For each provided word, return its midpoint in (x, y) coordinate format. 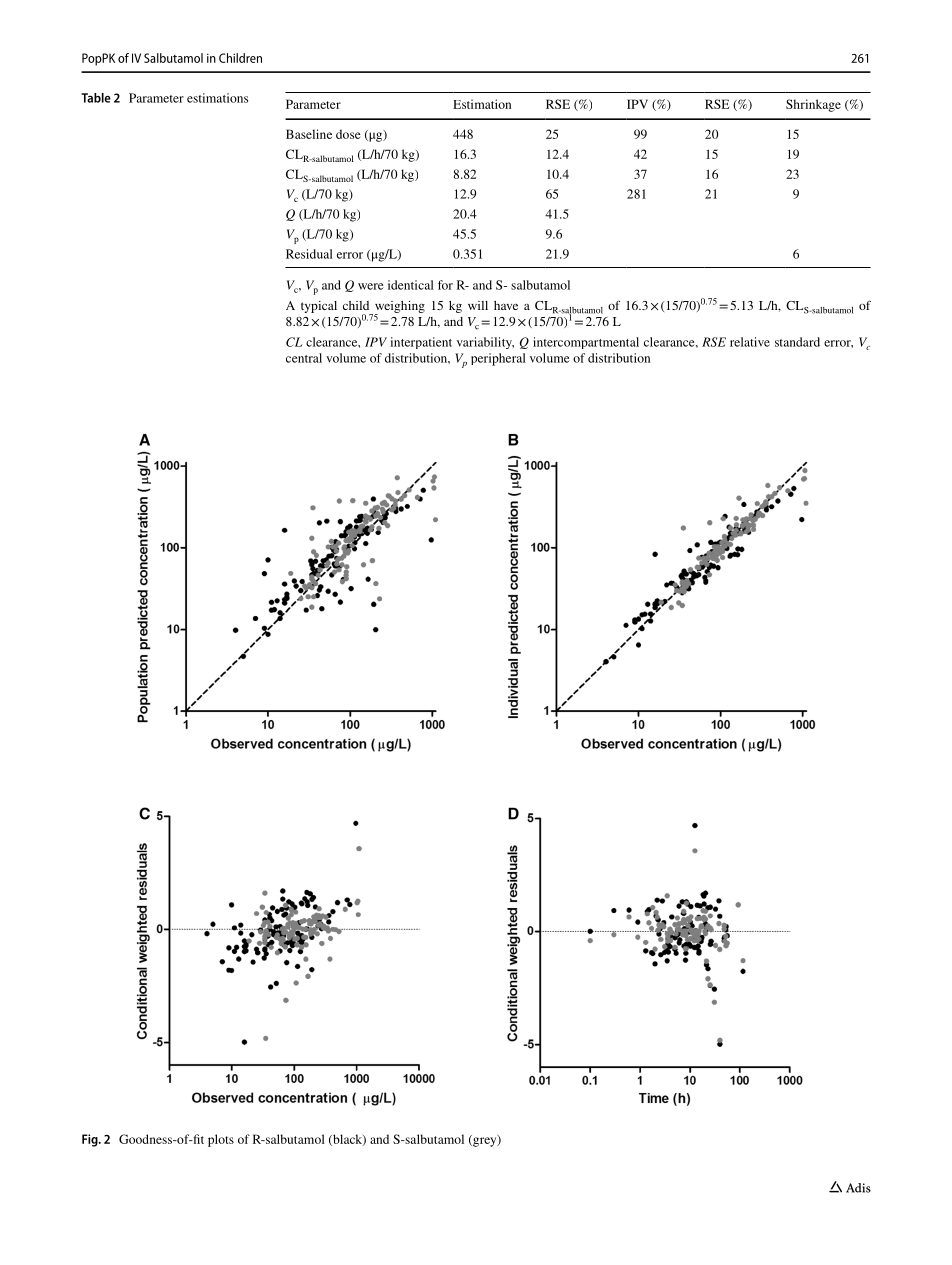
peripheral (498, 359)
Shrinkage (813, 105)
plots (221, 1140)
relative (750, 342)
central (304, 358)
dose (348, 134)
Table (96, 98)
